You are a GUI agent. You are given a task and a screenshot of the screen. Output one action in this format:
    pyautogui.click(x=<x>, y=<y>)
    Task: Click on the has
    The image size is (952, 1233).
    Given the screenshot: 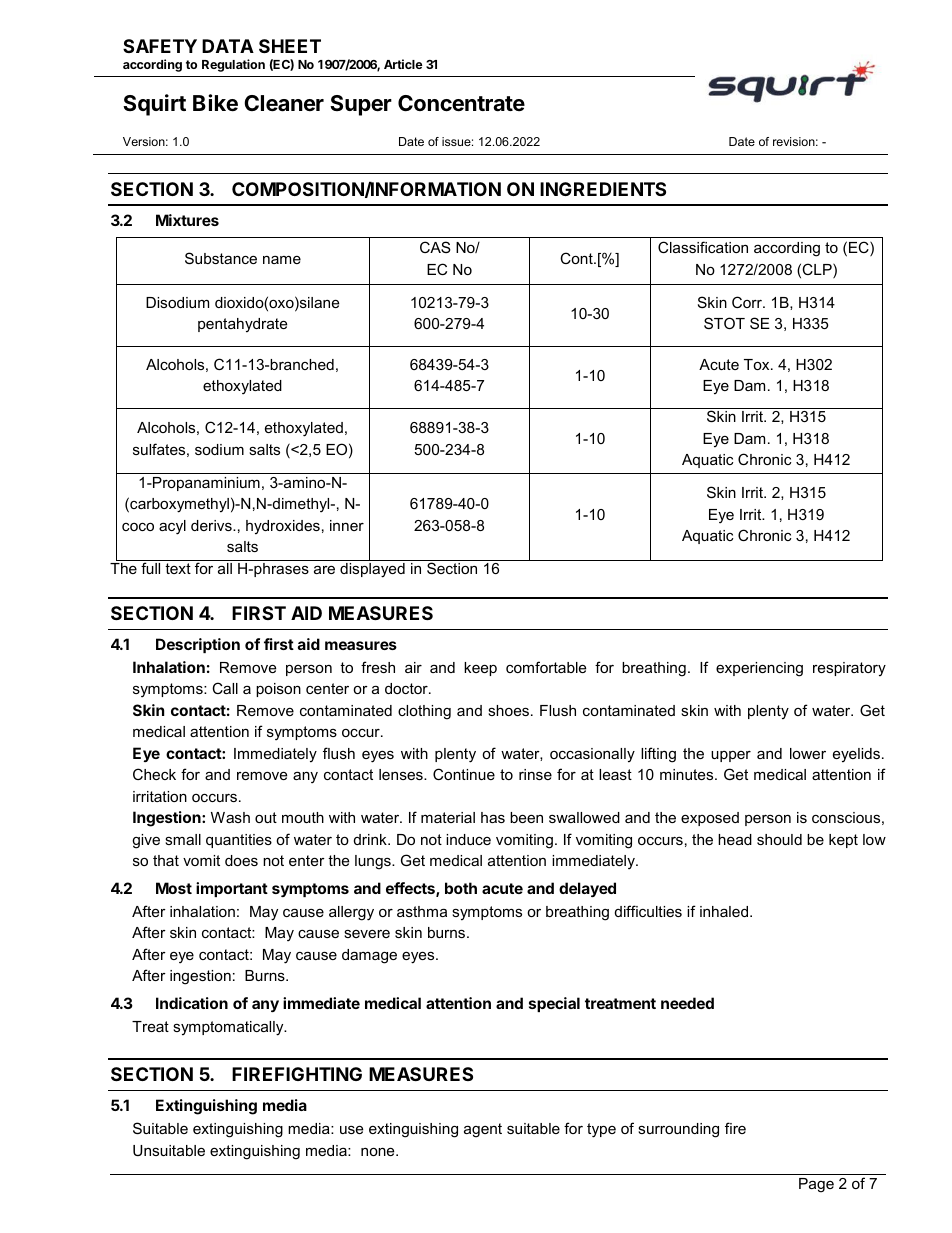 What is the action you would take?
    pyautogui.click(x=493, y=817)
